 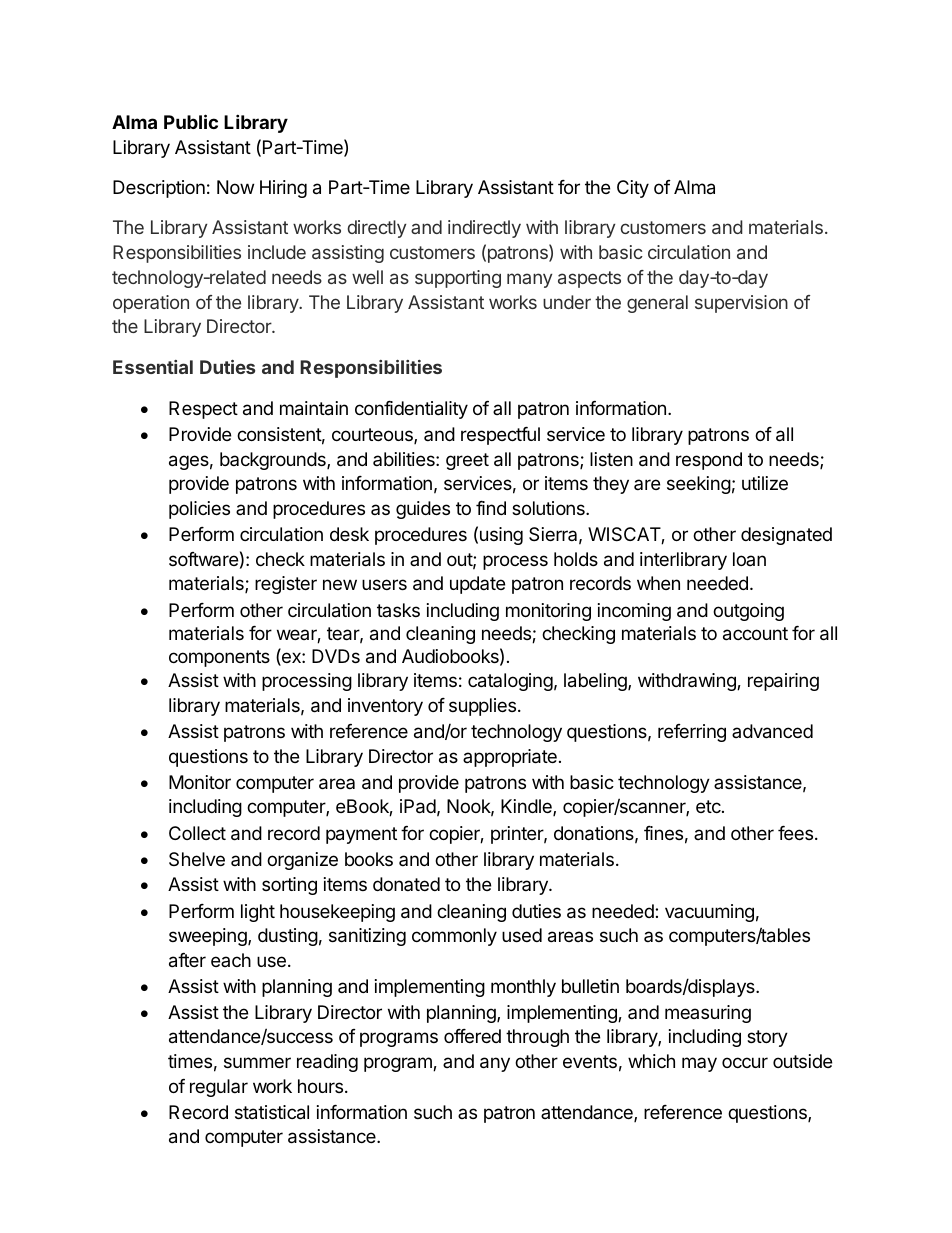 What do you see at coordinates (527, 807) in the screenshot?
I see `Kindle` at bounding box center [527, 807].
